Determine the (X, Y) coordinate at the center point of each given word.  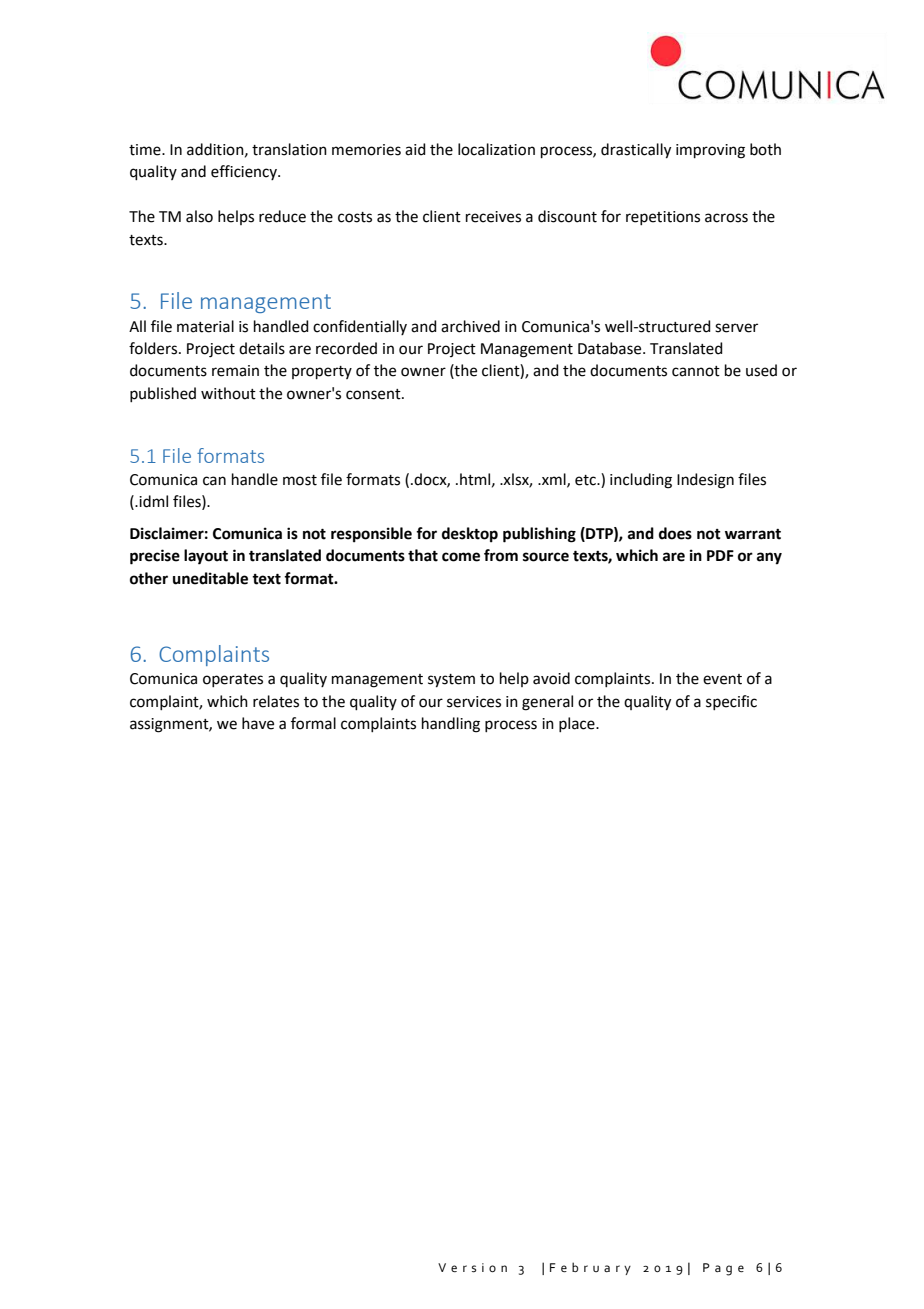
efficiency (245, 172)
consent (374, 394)
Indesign (705, 481)
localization (496, 149)
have (258, 723)
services (474, 702)
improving (710, 151)
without (228, 393)
